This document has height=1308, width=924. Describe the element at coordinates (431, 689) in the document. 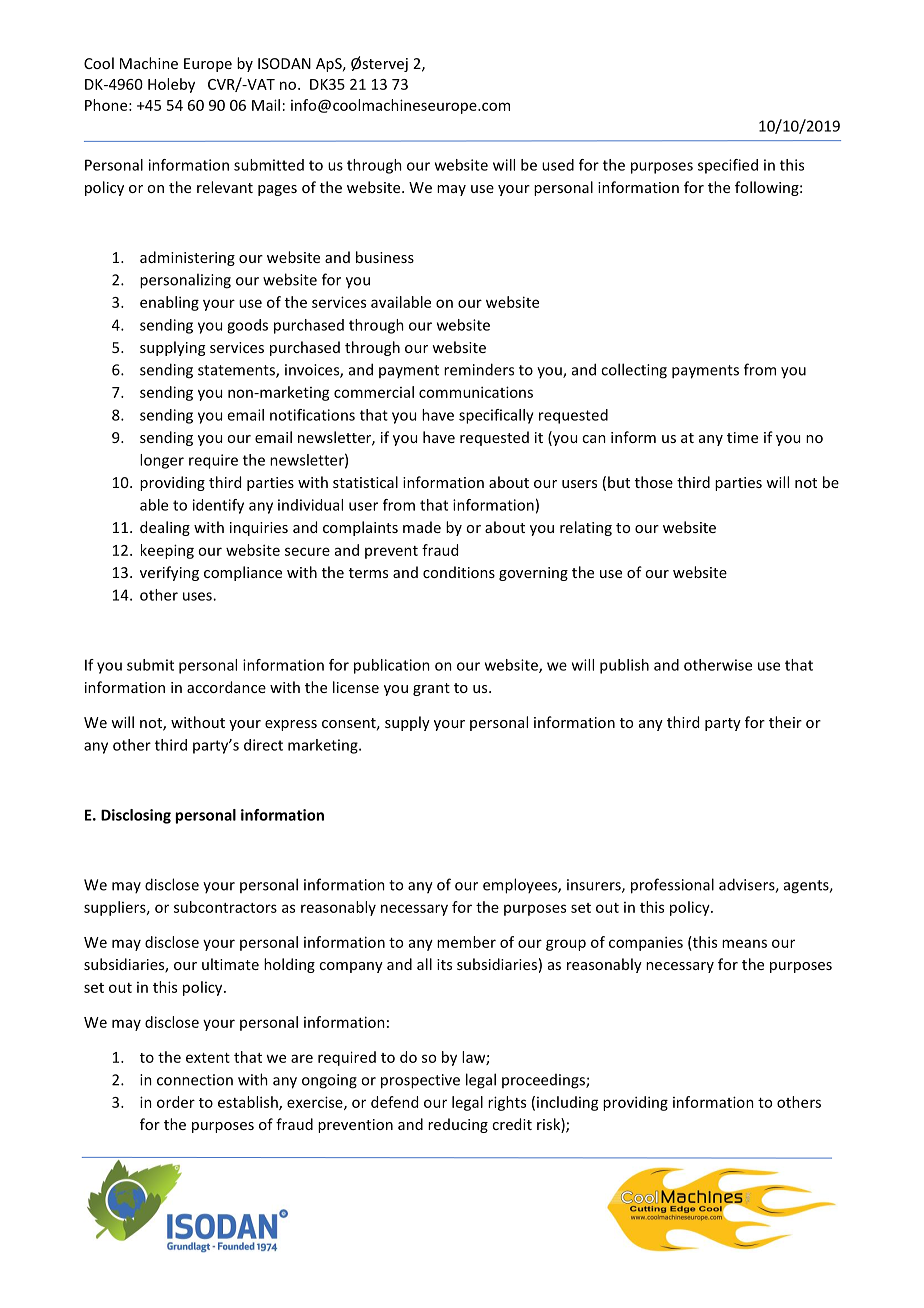

I see `grant` at that location.
